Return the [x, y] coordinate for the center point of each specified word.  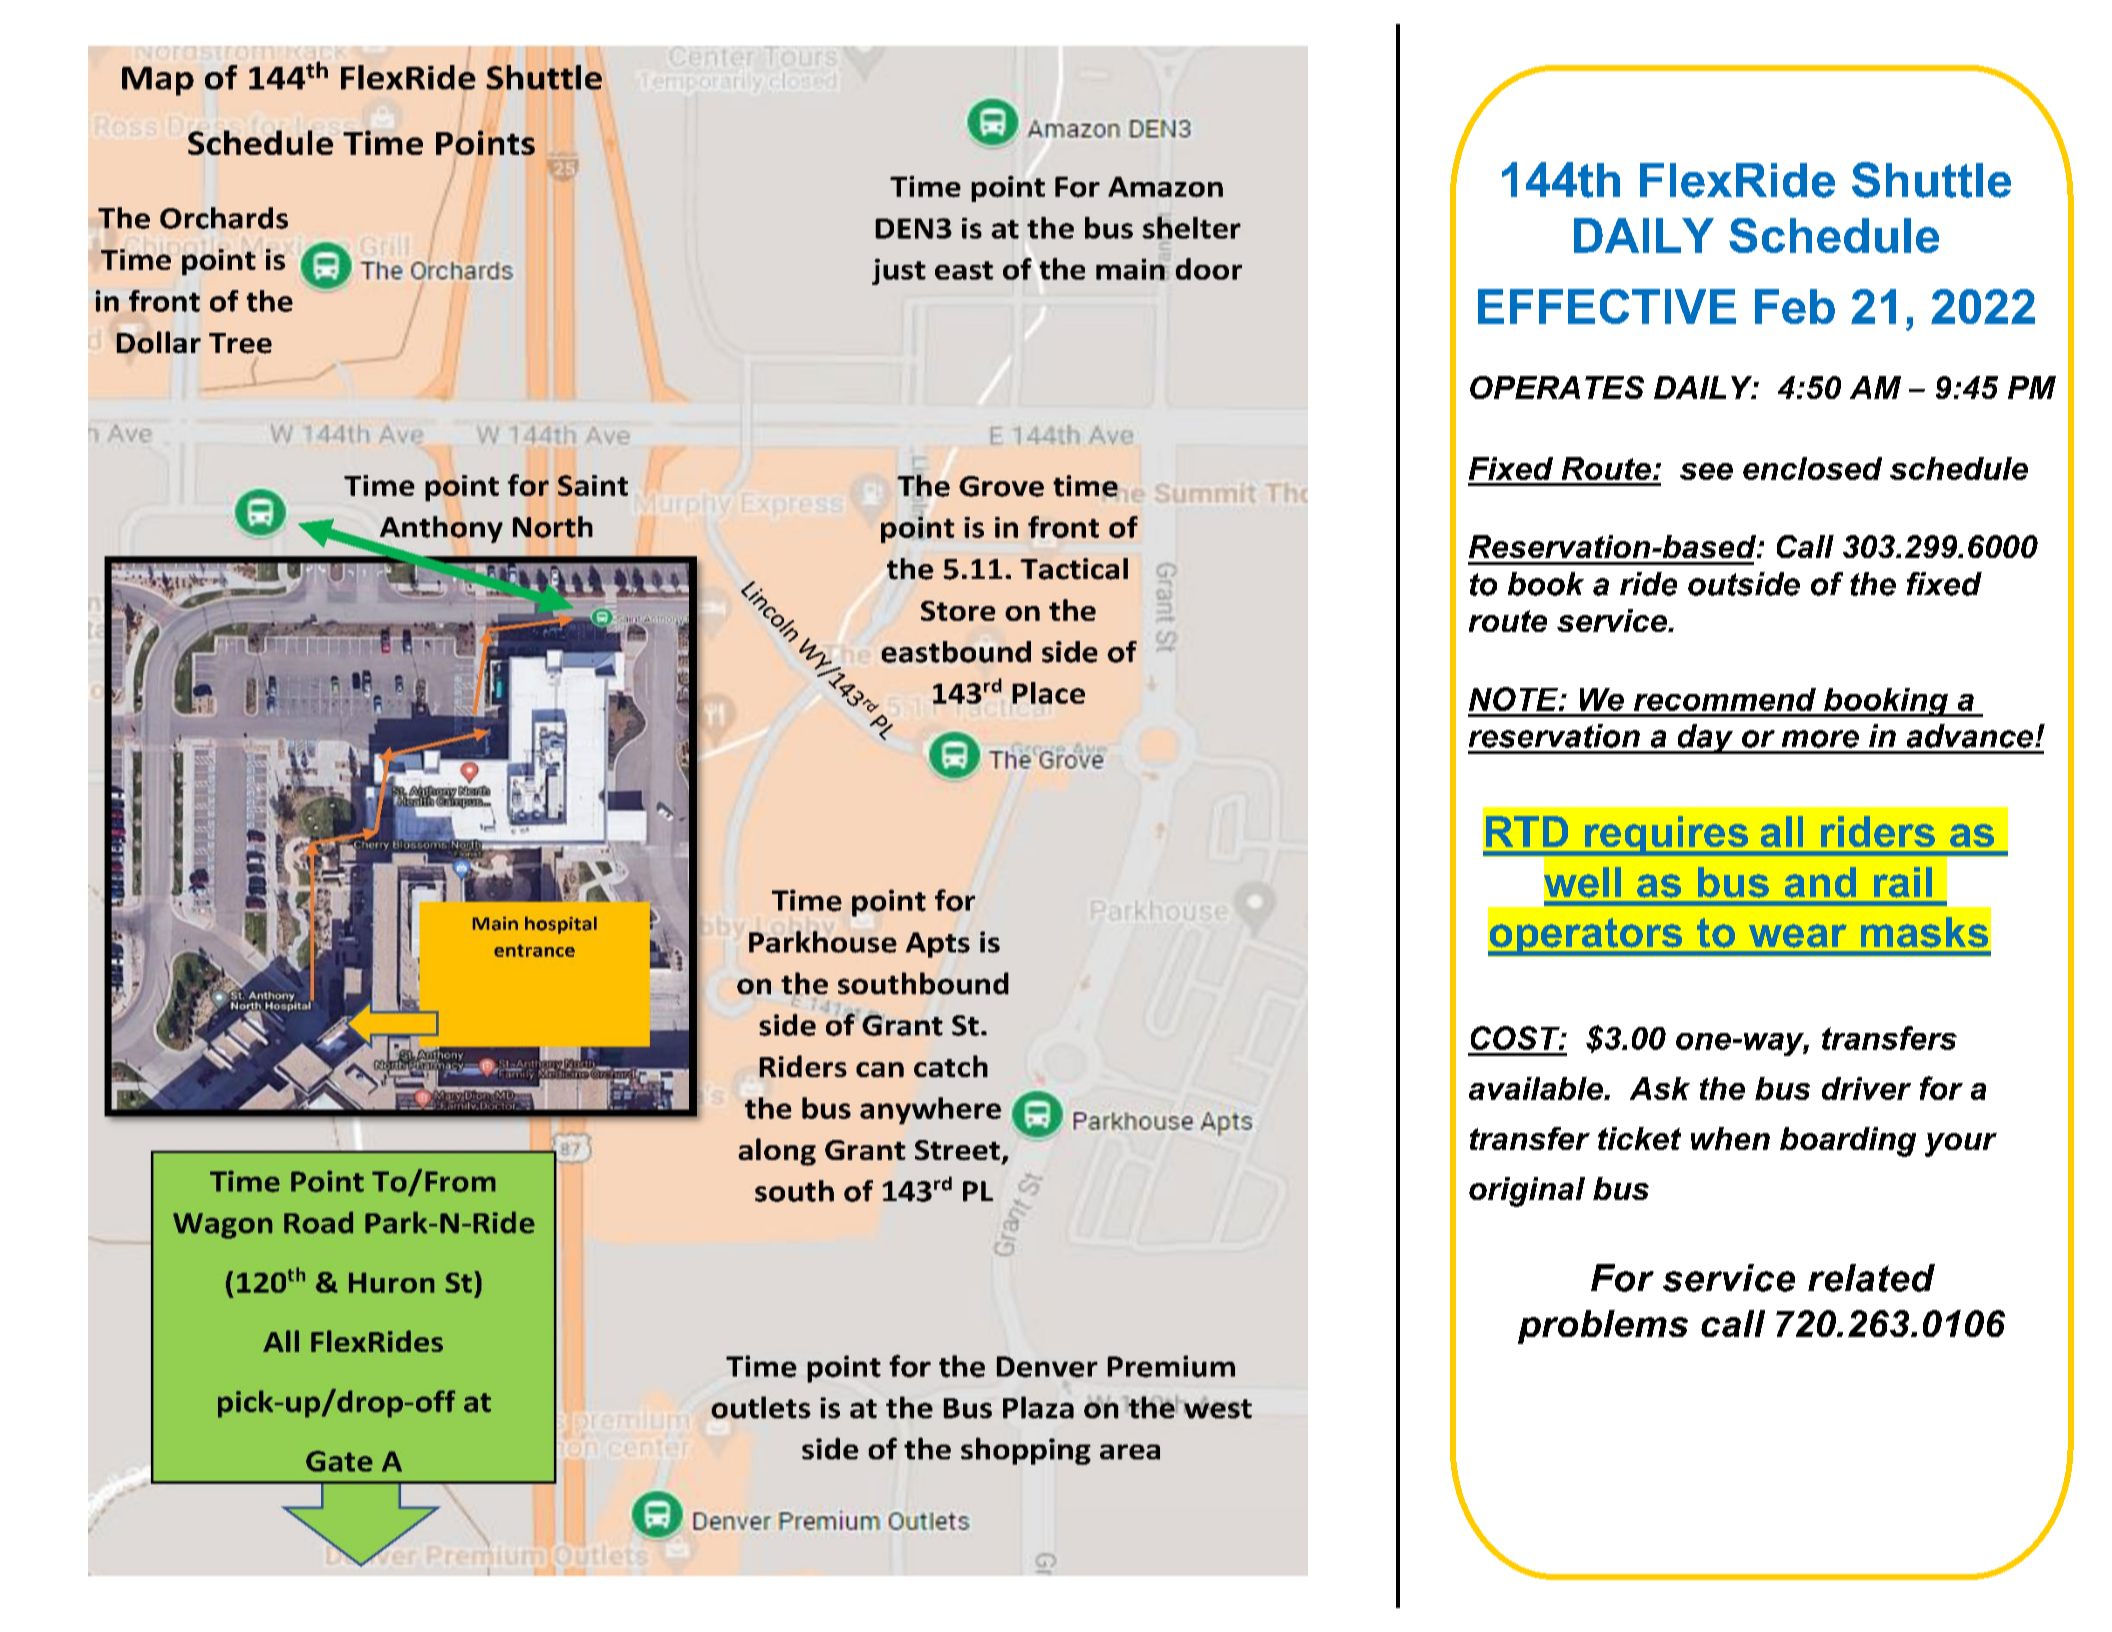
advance [1971, 736]
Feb [1795, 306]
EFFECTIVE [1607, 306]
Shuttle [1931, 180]
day [1705, 739]
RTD [1527, 831]
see [1706, 471]
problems [1603, 1327]
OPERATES [1557, 387]
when [1730, 1138]
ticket [1639, 1138]
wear [1798, 936]
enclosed [1812, 468]
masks [1924, 932]
